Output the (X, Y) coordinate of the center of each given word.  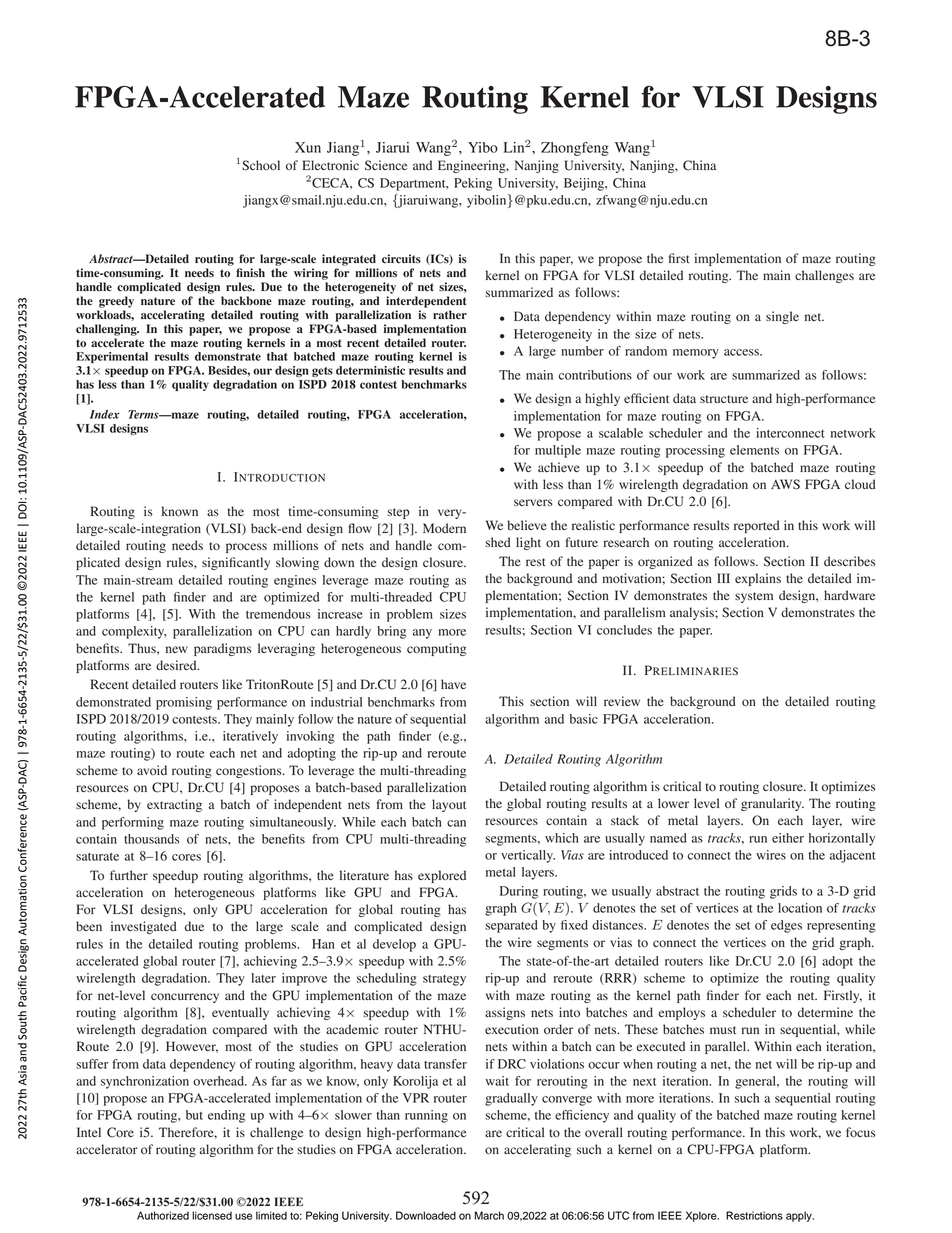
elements (754, 450)
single (782, 317)
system (754, 597)
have (453, 684)
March (489, 1215)
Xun (308, 147)
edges (786, 926)
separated (511, 926)
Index (105, 414)
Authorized (163, 1215)
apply (800, 1216)
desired (177, 665)
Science (386, 165)
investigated (144, 927)
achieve (559, 467)
